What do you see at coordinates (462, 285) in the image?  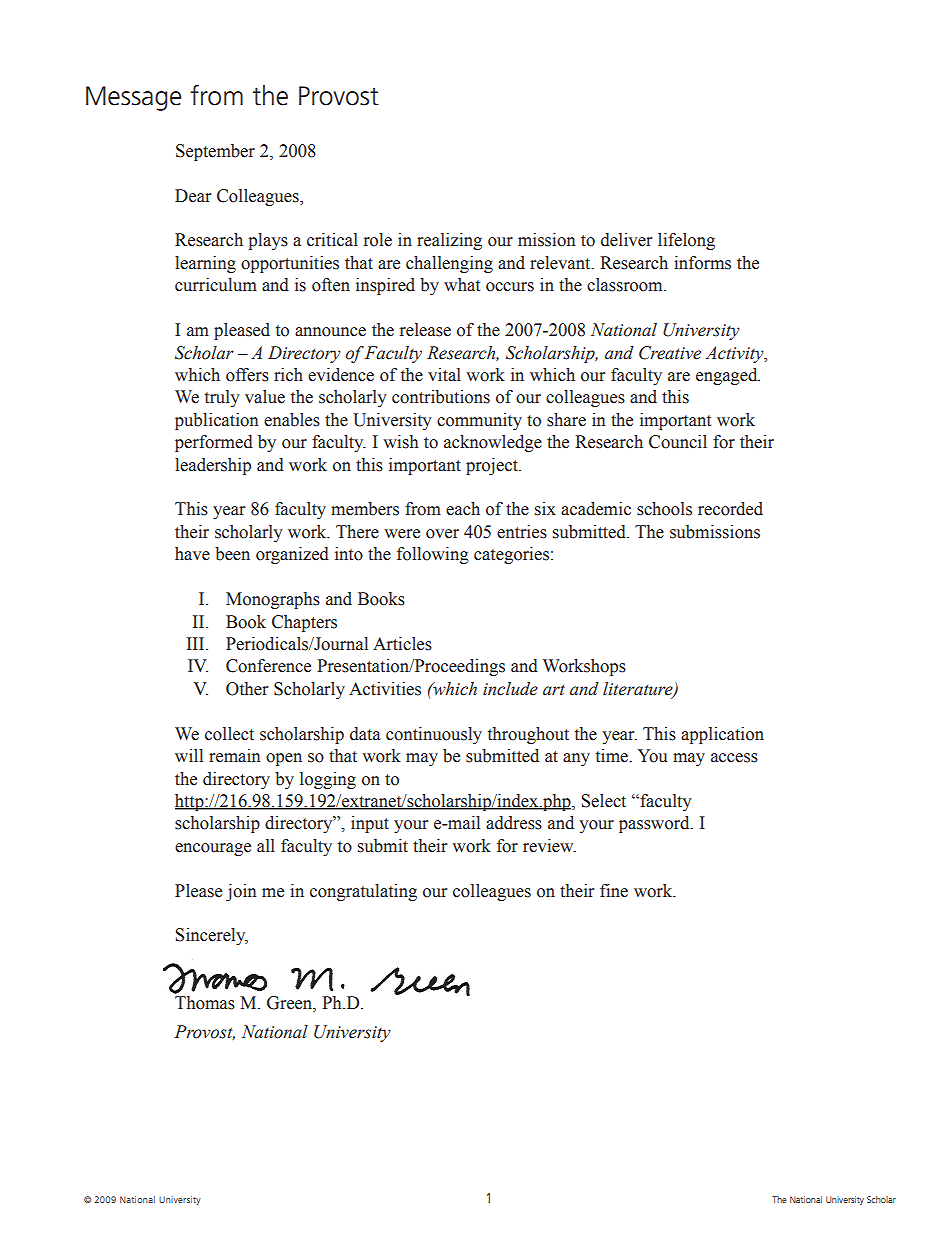 I see `what` at bounding box center [462, 285].
